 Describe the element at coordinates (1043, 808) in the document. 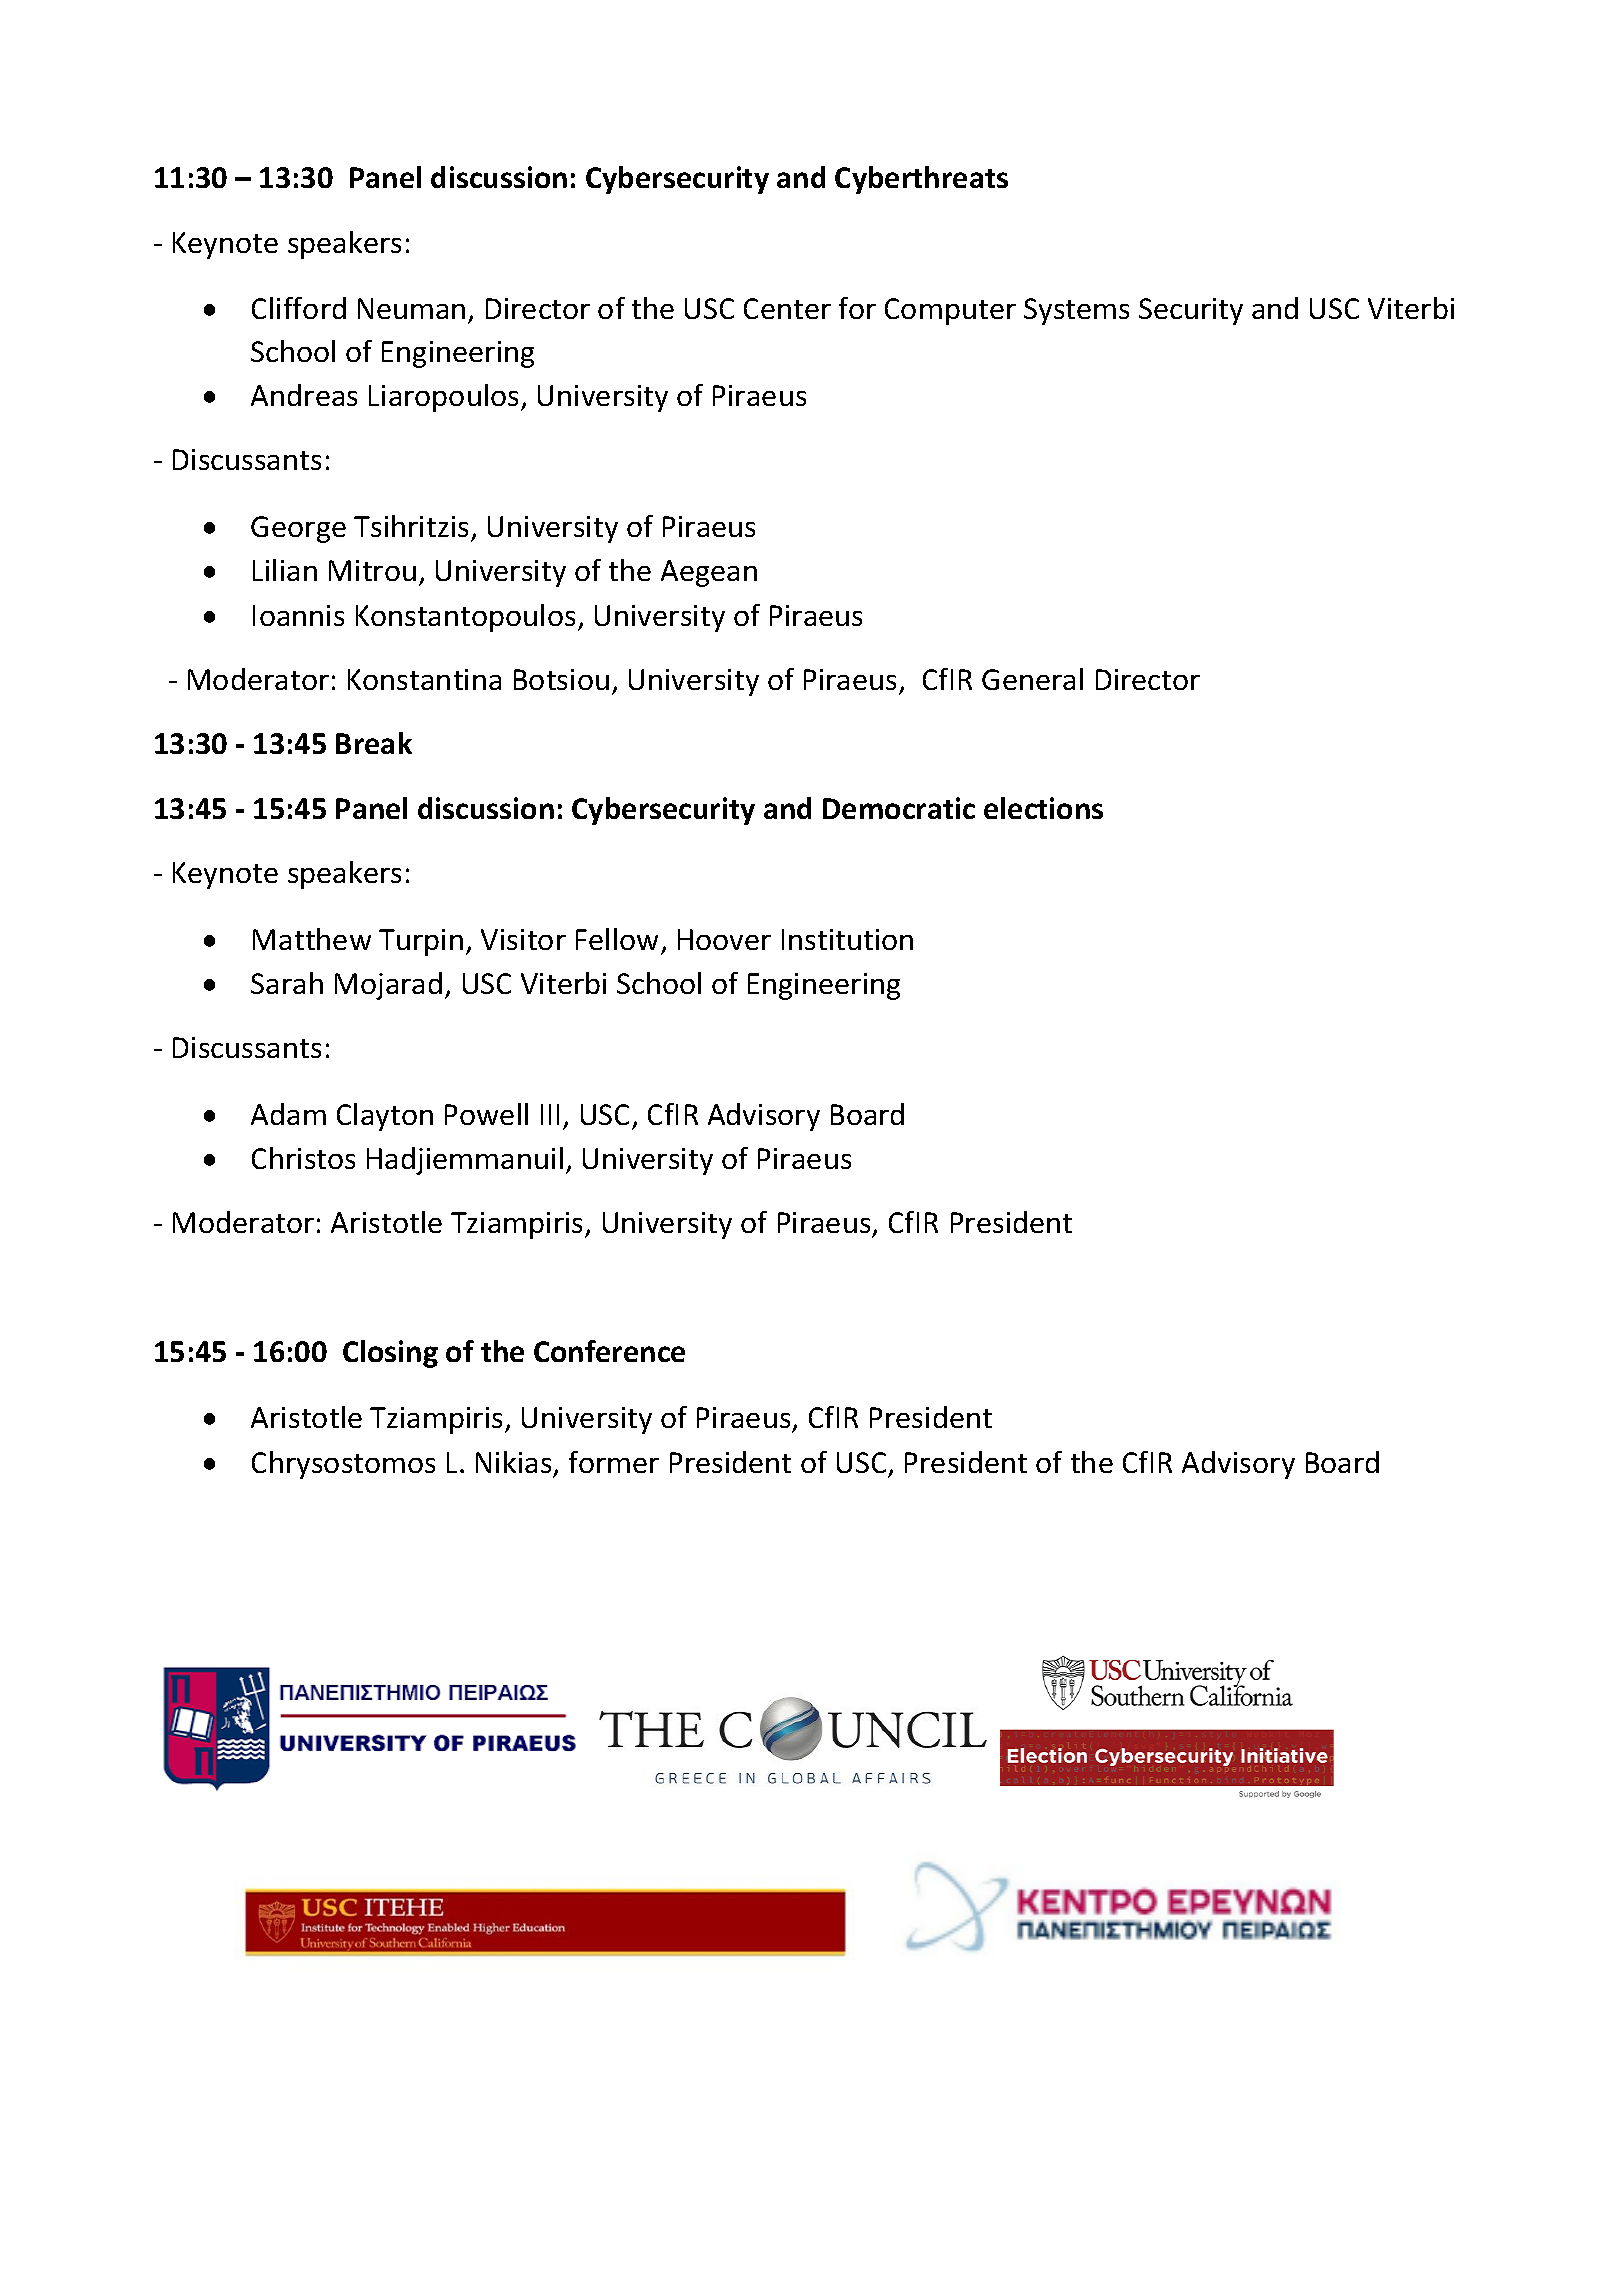

I see `elections` at that location.
